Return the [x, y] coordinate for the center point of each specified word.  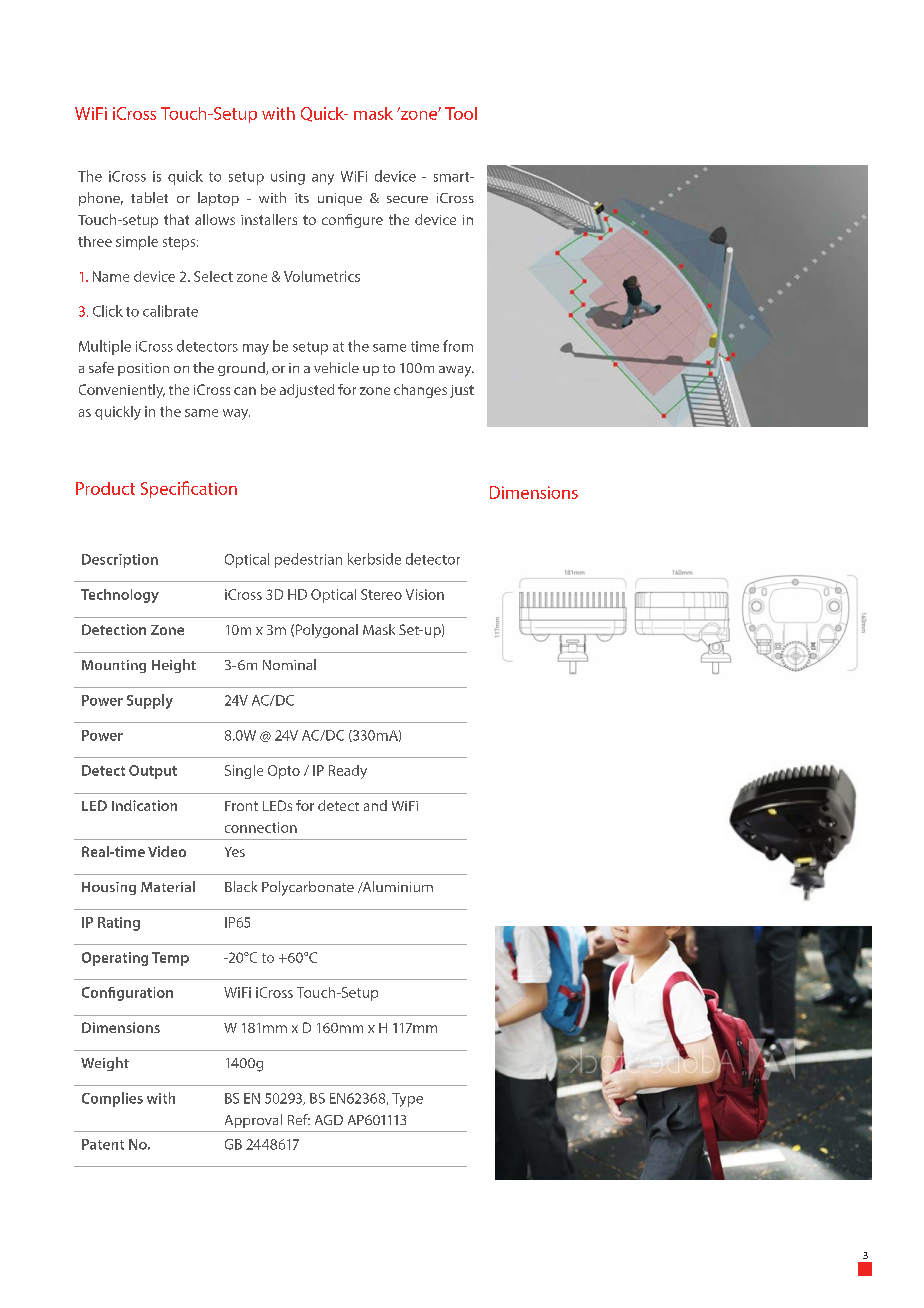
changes [420, 391]
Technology [120, 596]
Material [168, 886]
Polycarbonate [308, 888]
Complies [112, 1099]
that [176, 219]
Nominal [289, 664]
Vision [425, 594]
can [245, 391]
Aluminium [396, 886]
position [143, 369]
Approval [253, 1121]
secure [407, 199]
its [302, 198]
